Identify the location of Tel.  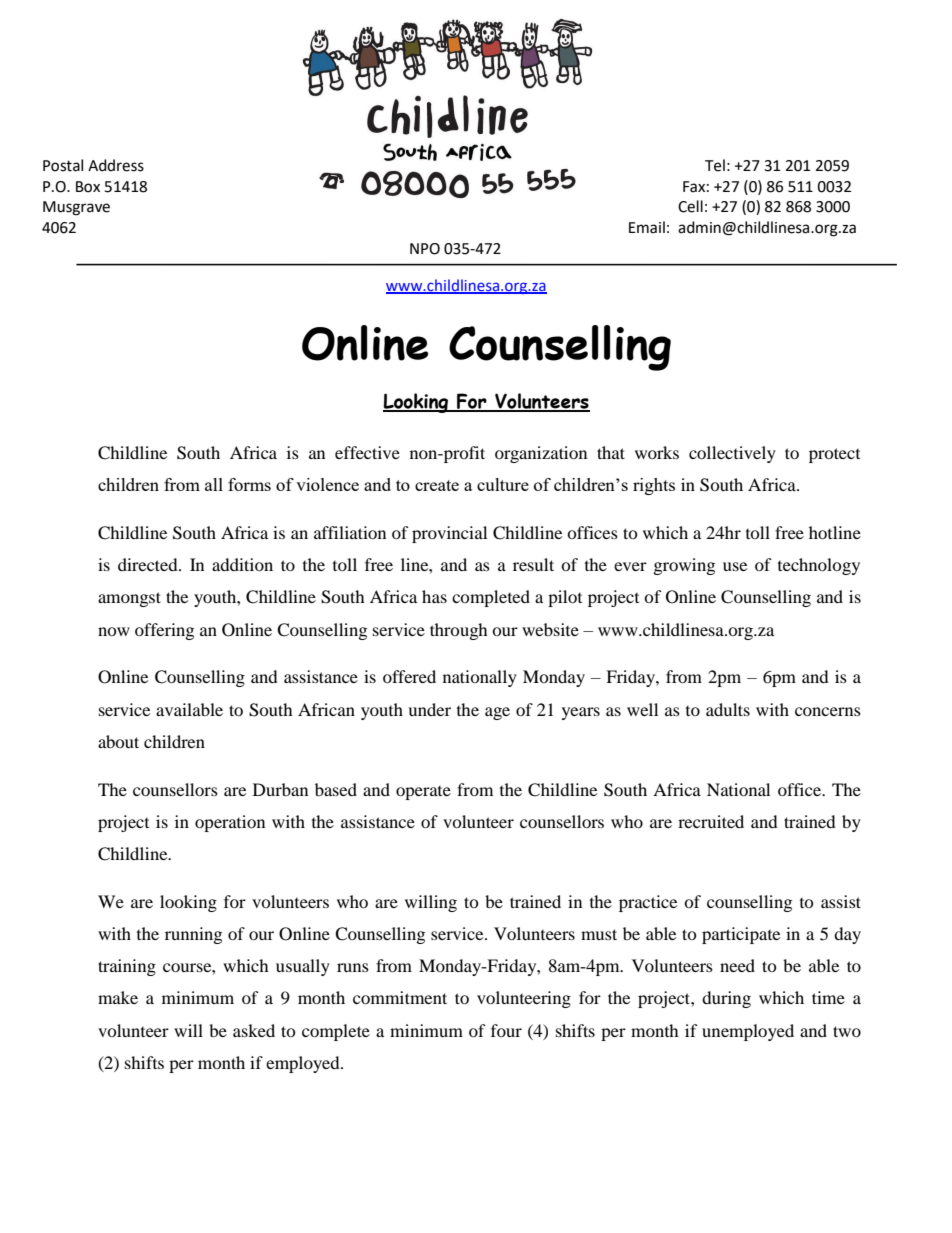
(715, 165).
